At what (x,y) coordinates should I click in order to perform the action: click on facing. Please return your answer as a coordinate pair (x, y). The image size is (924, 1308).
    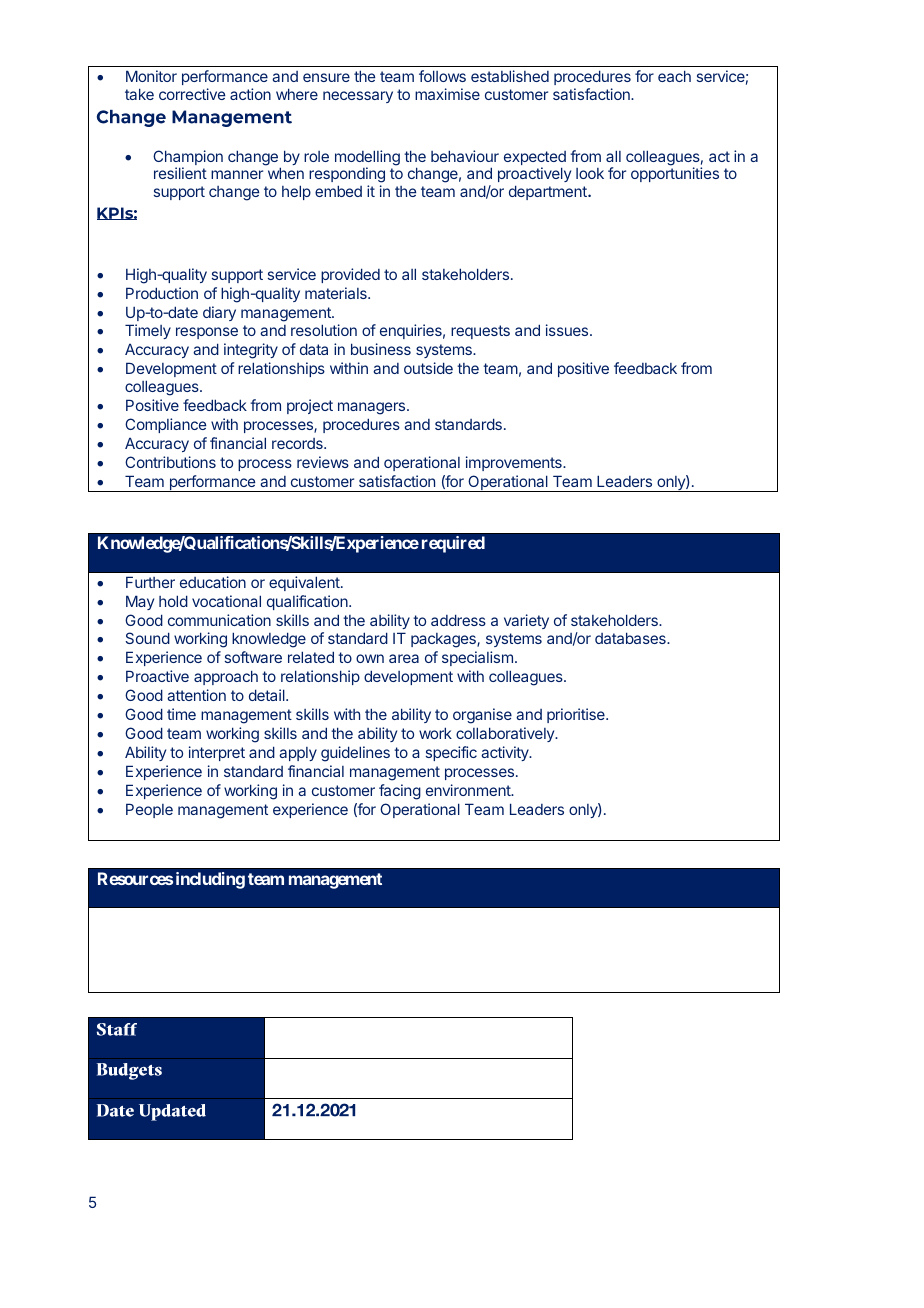
    Looking at the image, I should click on (400, 792).
